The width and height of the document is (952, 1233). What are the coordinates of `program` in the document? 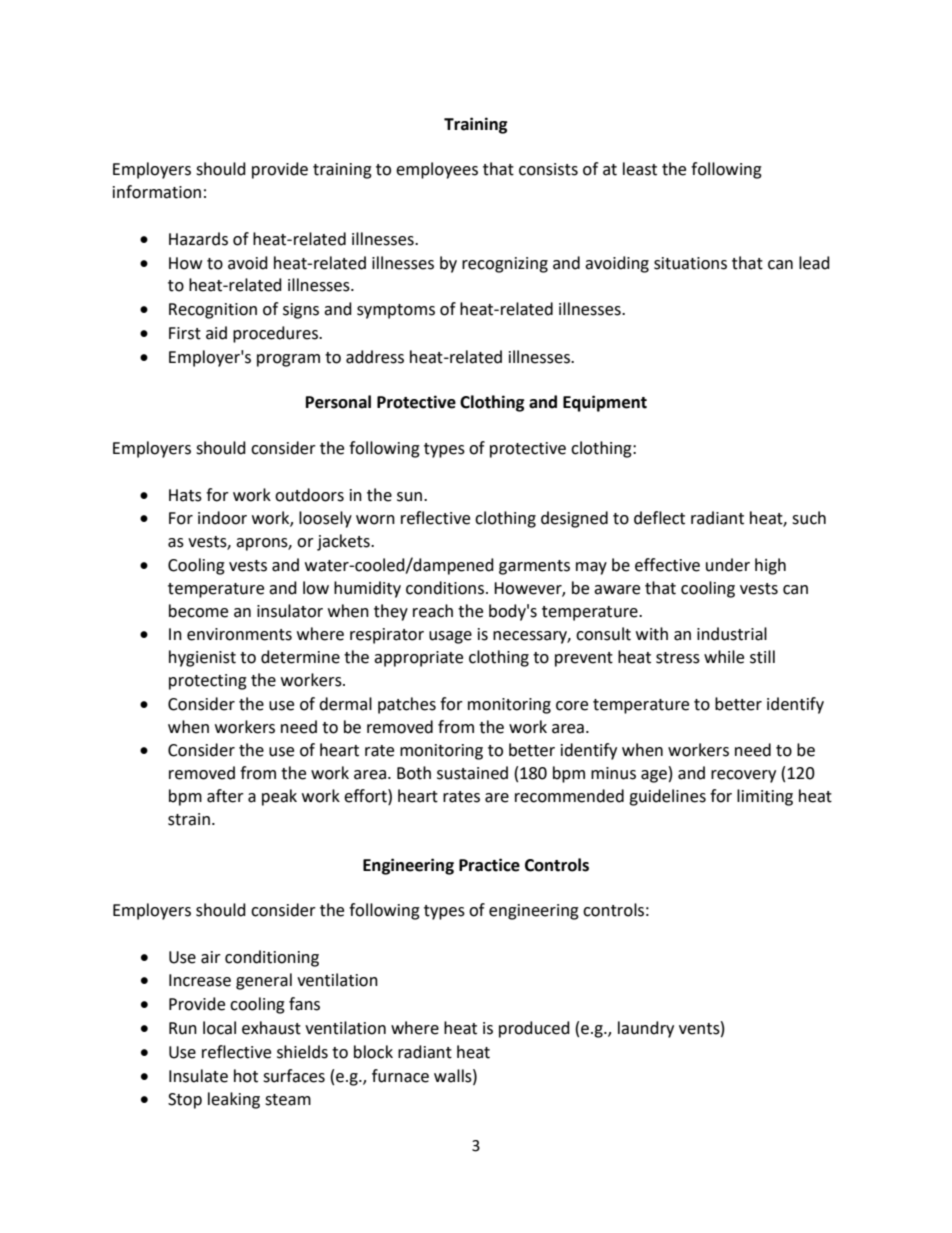 It's located at (288, 360).
